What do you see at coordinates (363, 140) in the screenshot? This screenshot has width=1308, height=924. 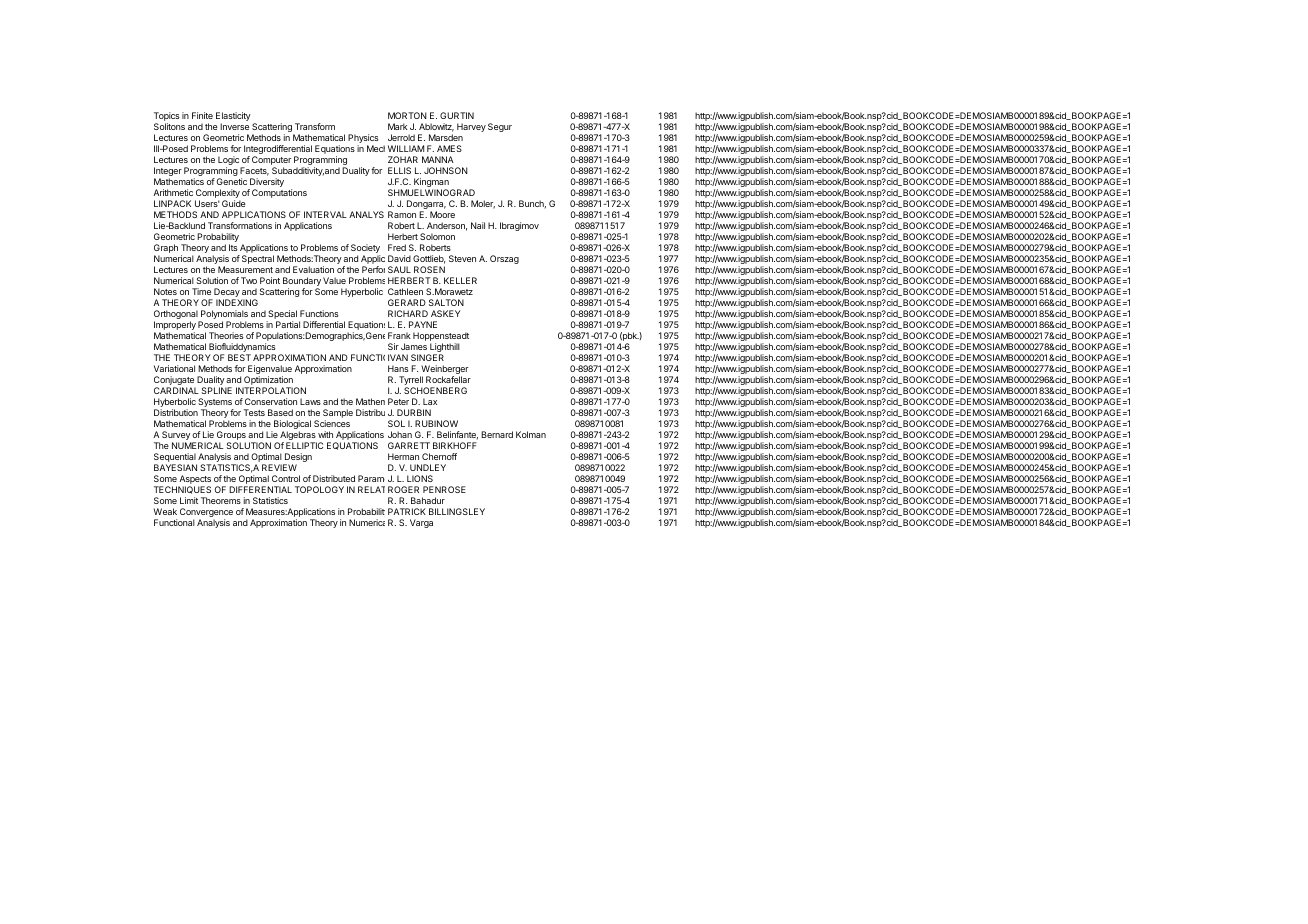 I see `Physics` at bounding box center [363, 140].
